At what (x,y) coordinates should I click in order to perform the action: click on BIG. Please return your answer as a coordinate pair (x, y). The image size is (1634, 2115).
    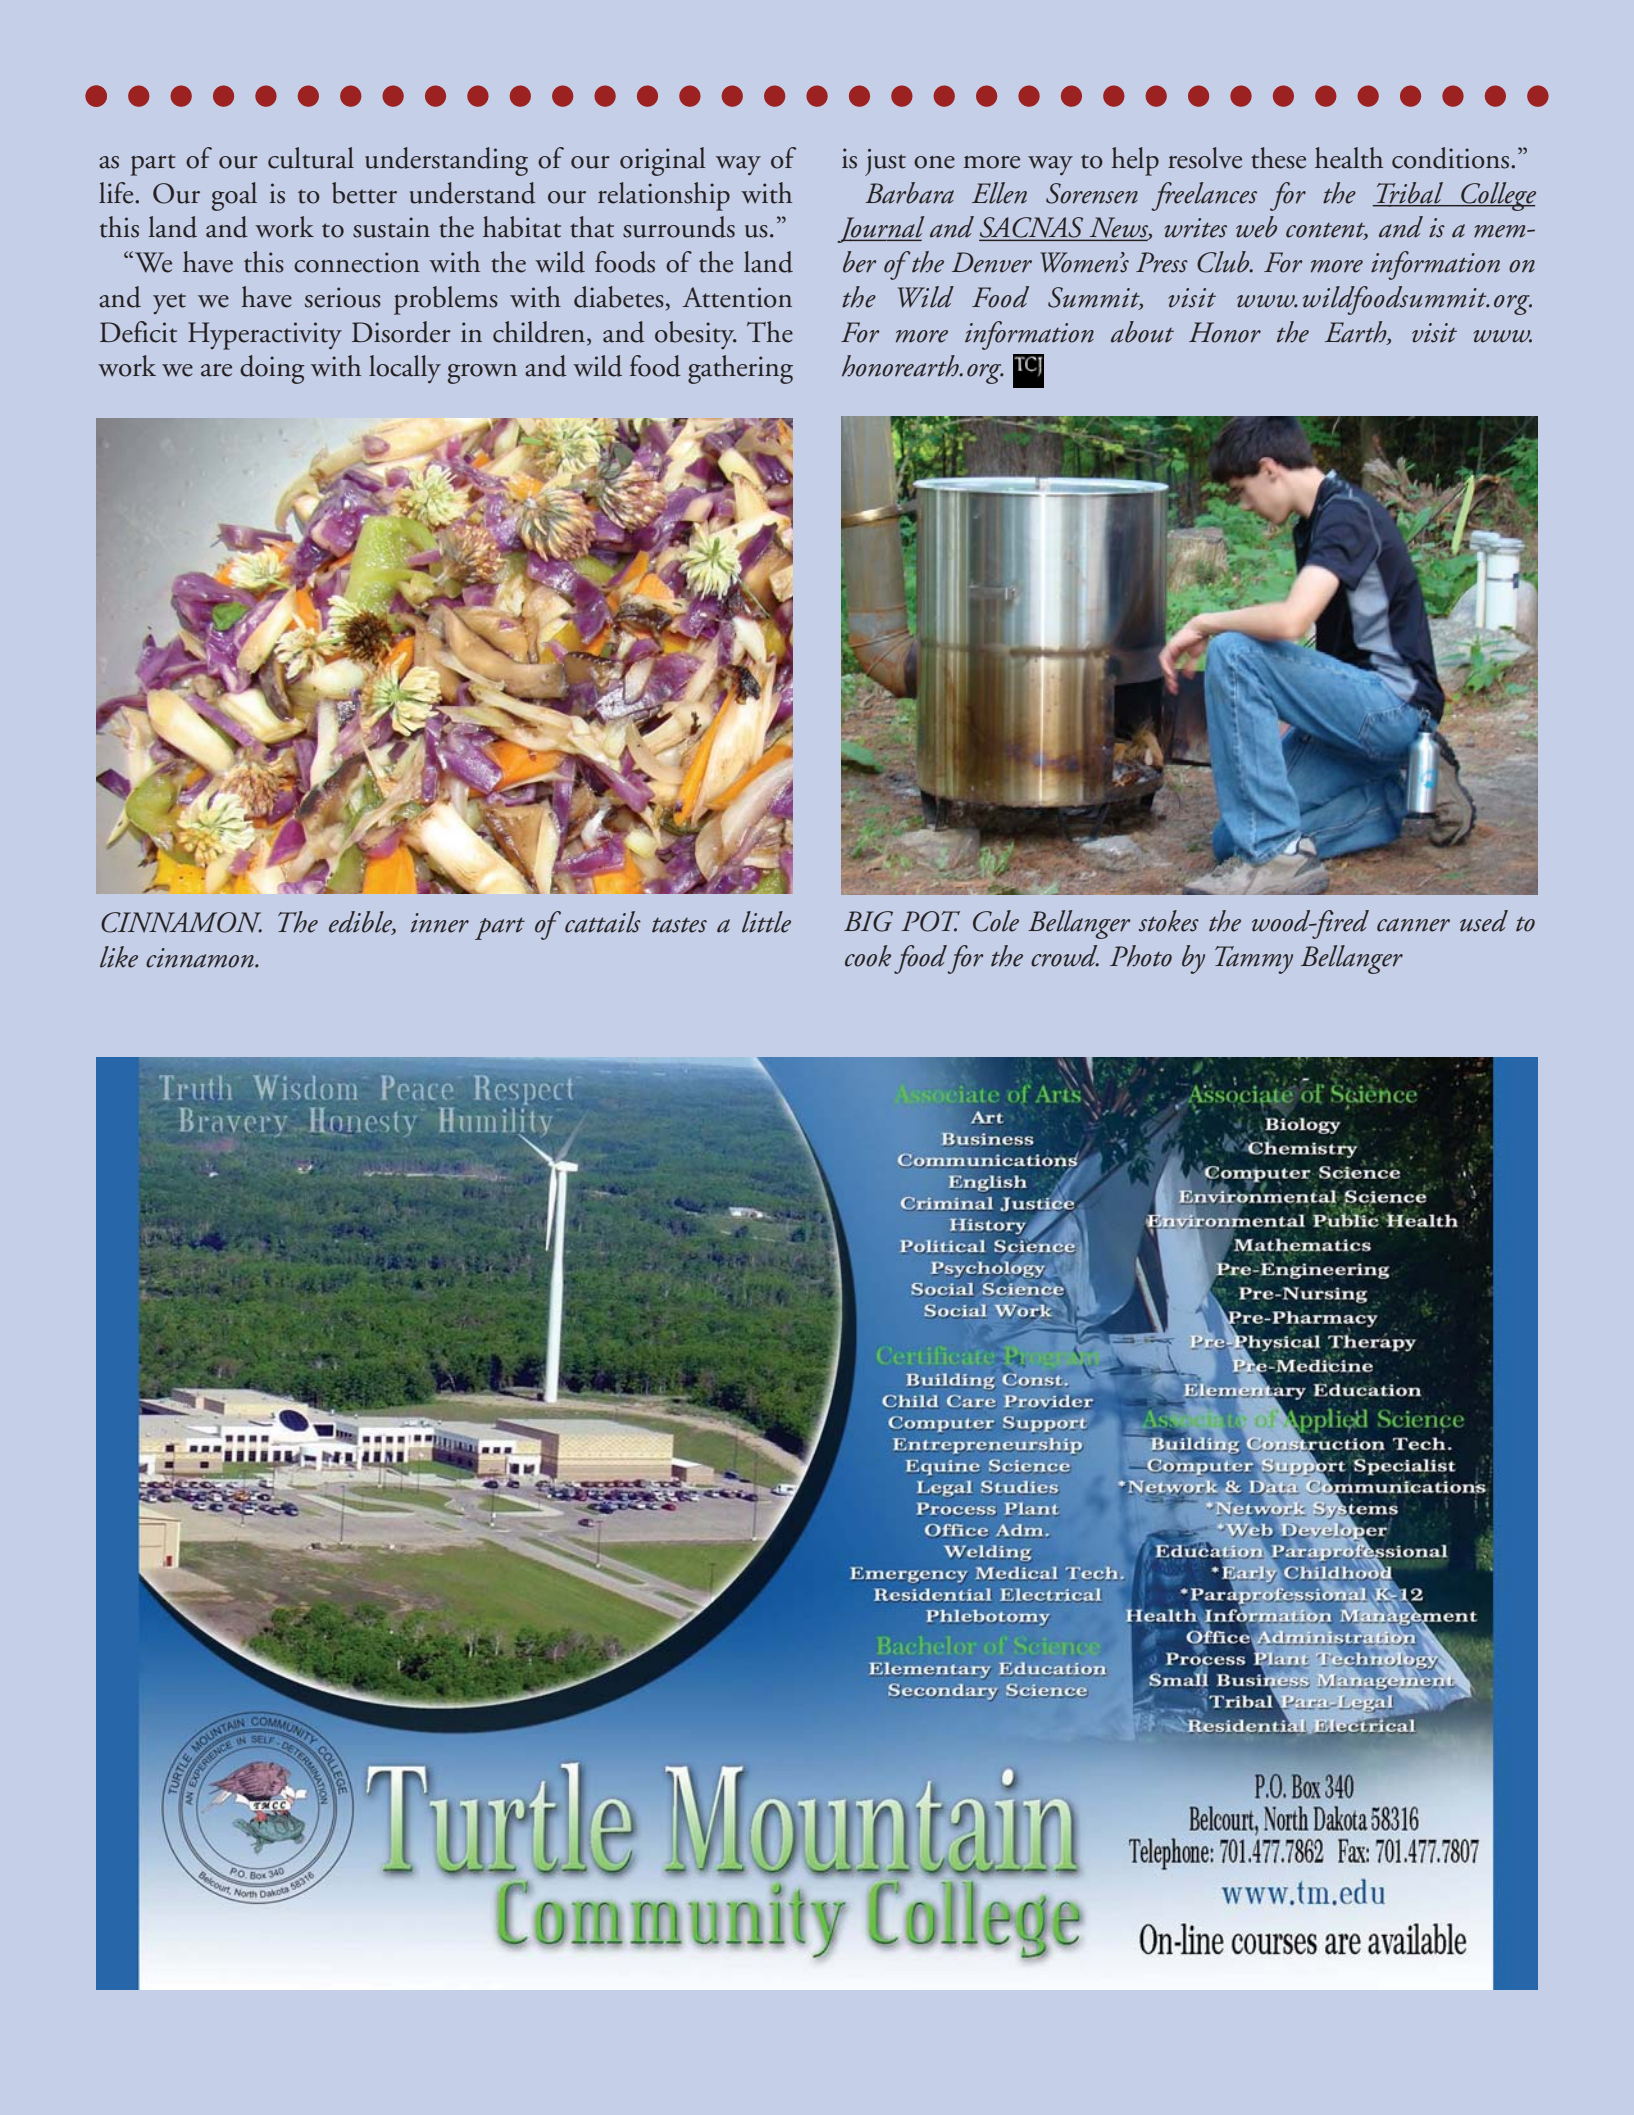
    Looking at the image, I should click on (868, 921).
